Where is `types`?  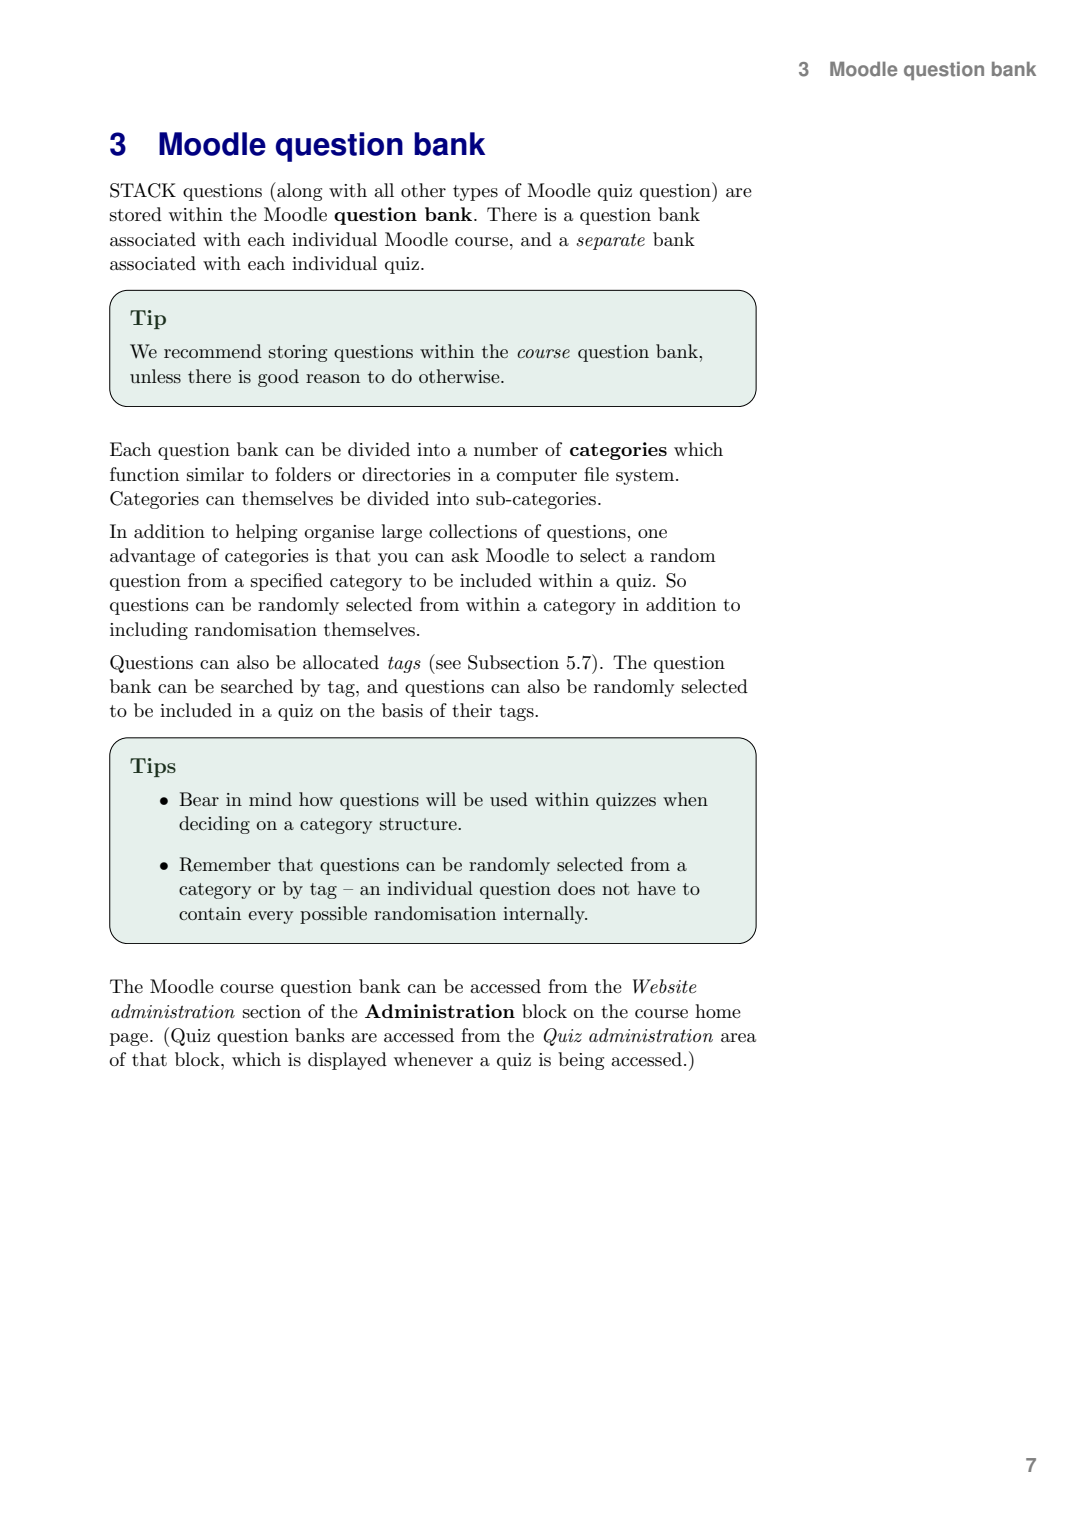 types is located at coordinates (475, 193).
